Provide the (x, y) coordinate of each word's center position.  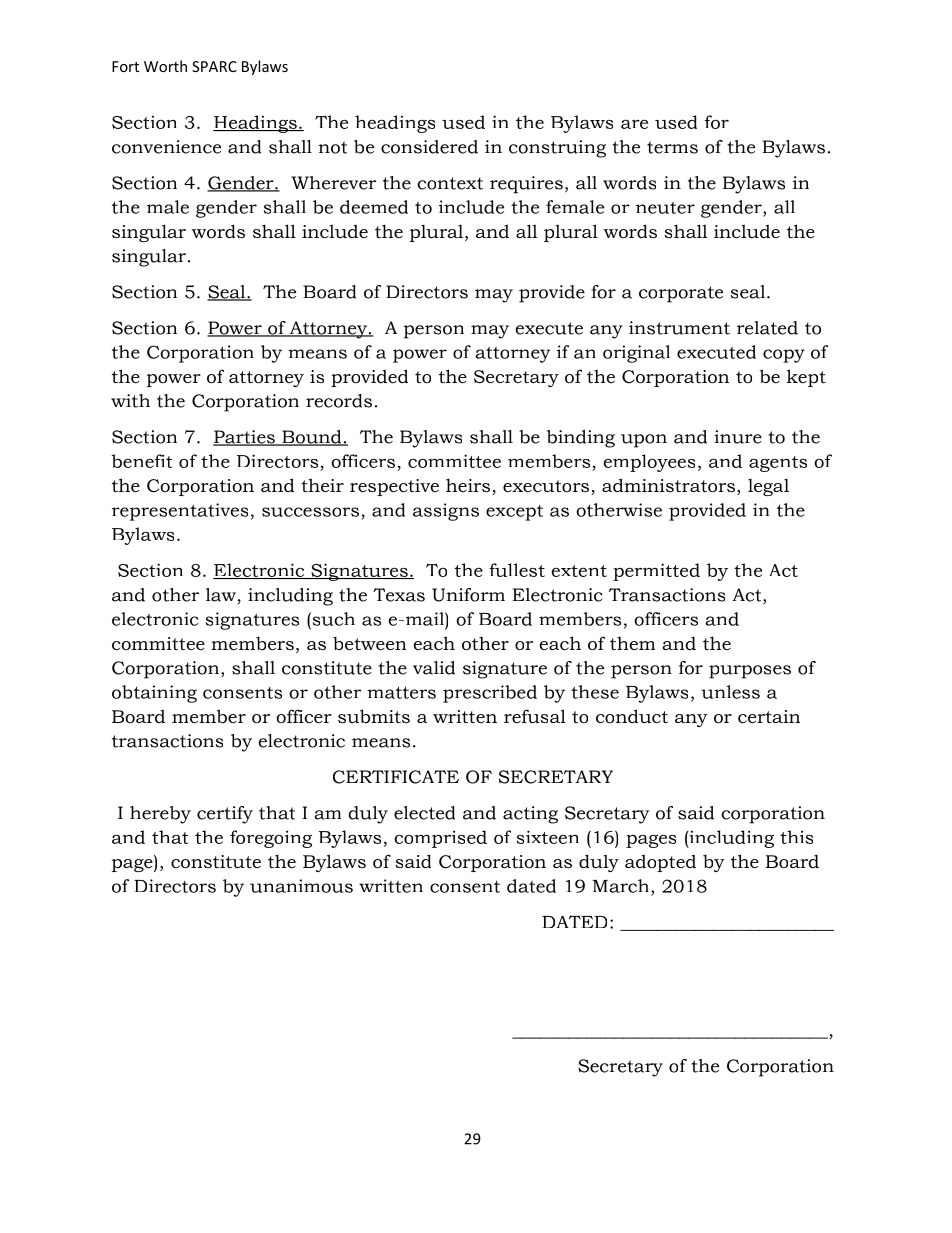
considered (429, 147)
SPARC (214, 66)
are (634, 124)
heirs (468, 485)
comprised (440, 839)
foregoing (271, 839)
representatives (180, 512)
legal (768, 487)
